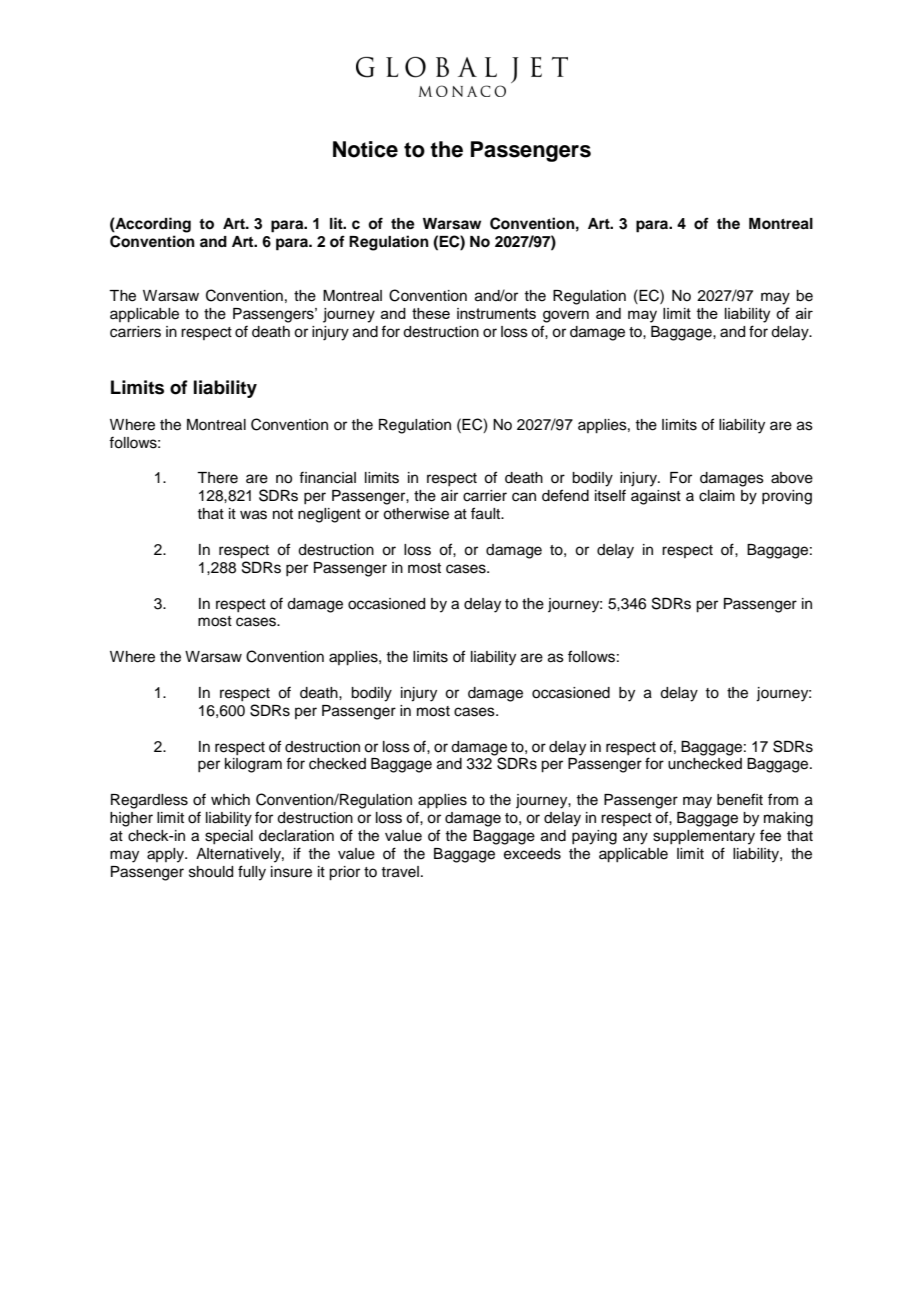  What do you see at coordinates (717, 496) in the screenshot?
I see `claim` at bounding box center [717, 496].
